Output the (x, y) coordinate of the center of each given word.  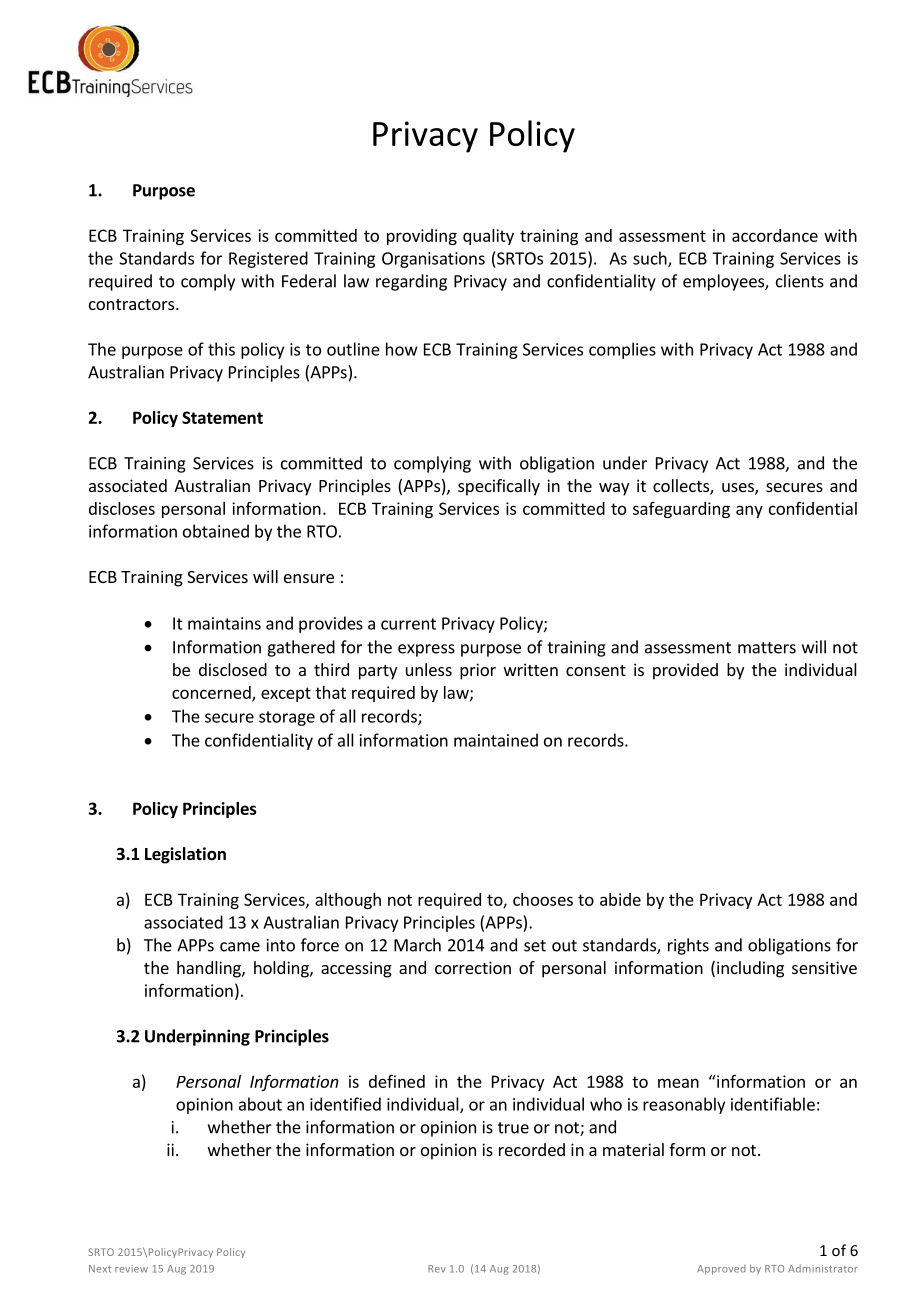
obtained (216, 531)
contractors (133, 304)
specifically (499, 487)
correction (473, 967)
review (131, 1269)
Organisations (433, 260)
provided (685, 671)
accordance (775, 235)
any (749, 511)
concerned (212, 693)
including (750, 969)
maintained (496, 740)
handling (210, 969)
